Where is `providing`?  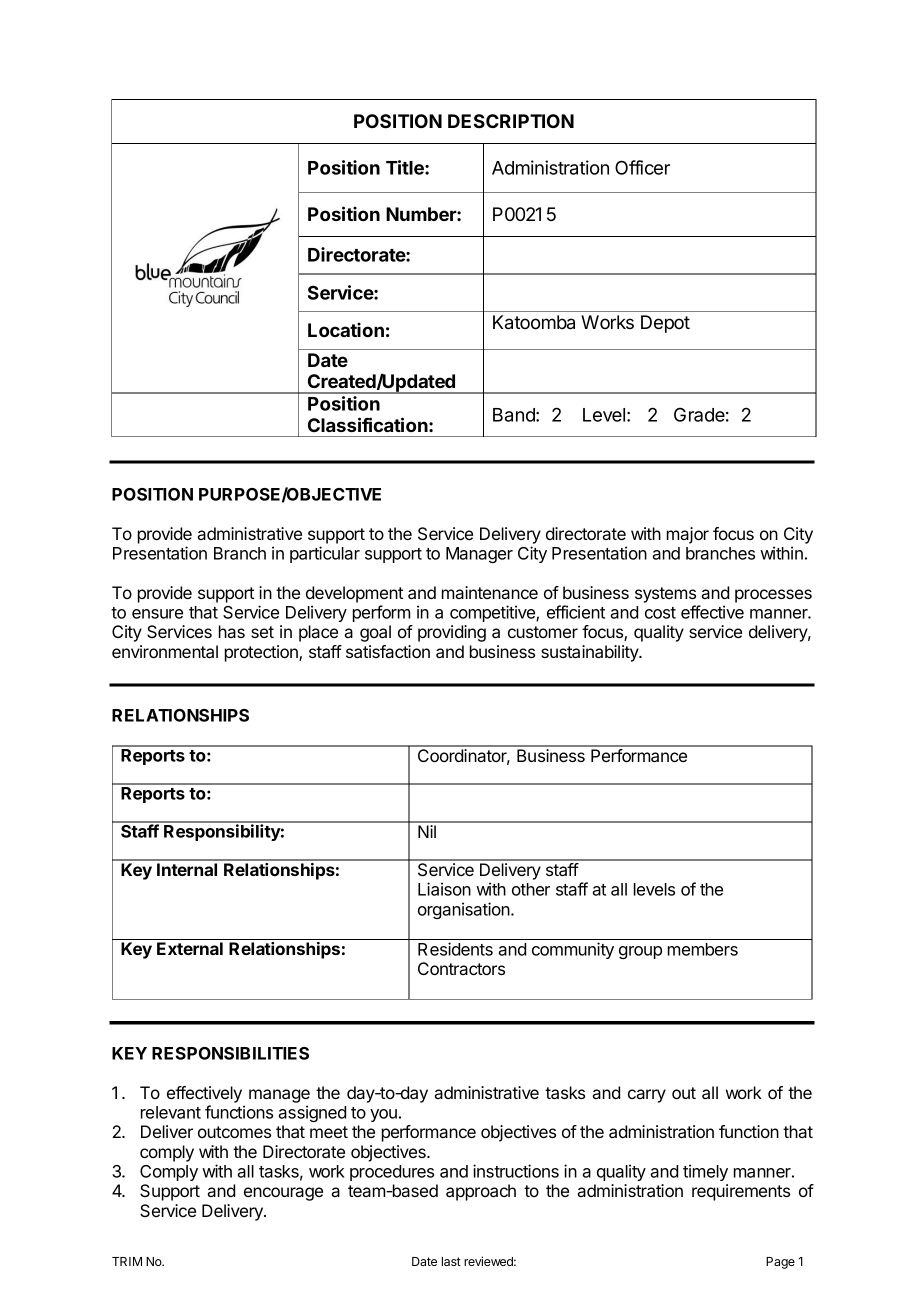
providing is located at coordinates (452, 633).
